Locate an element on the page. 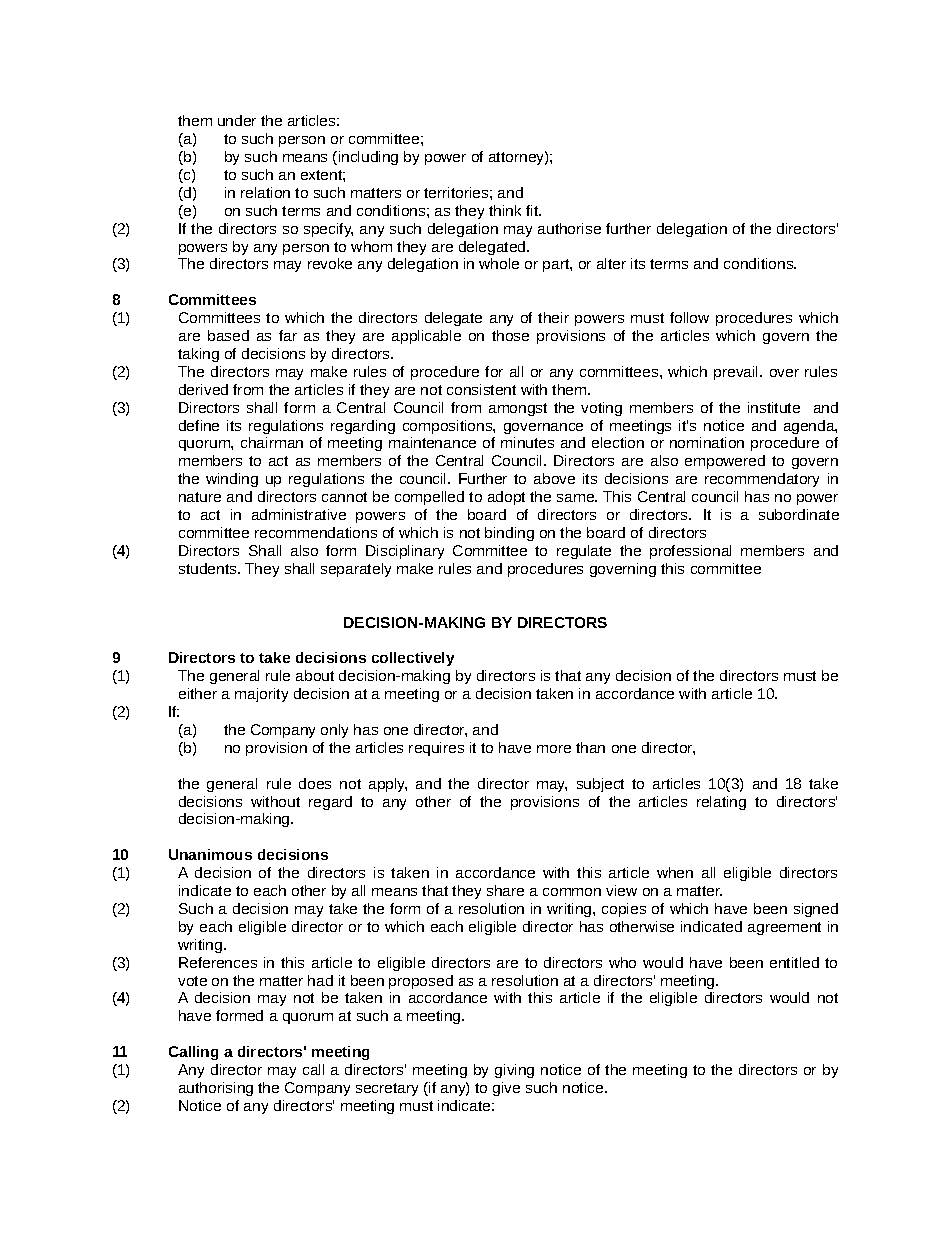 This page has width=952, height=1233. alter is located at coordinates (611, 263).
